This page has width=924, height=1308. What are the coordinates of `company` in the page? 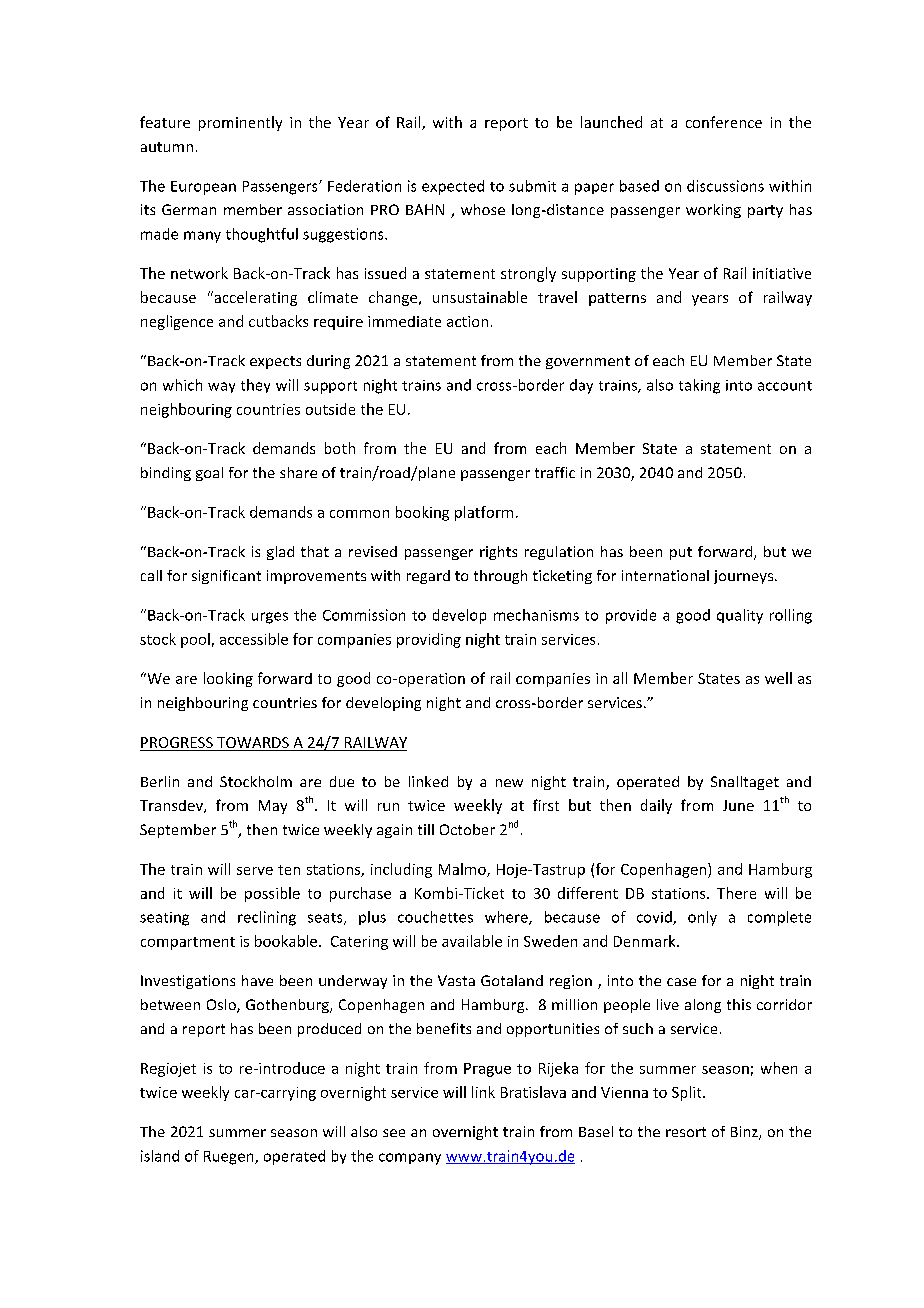 It's located at (410, 1159).
